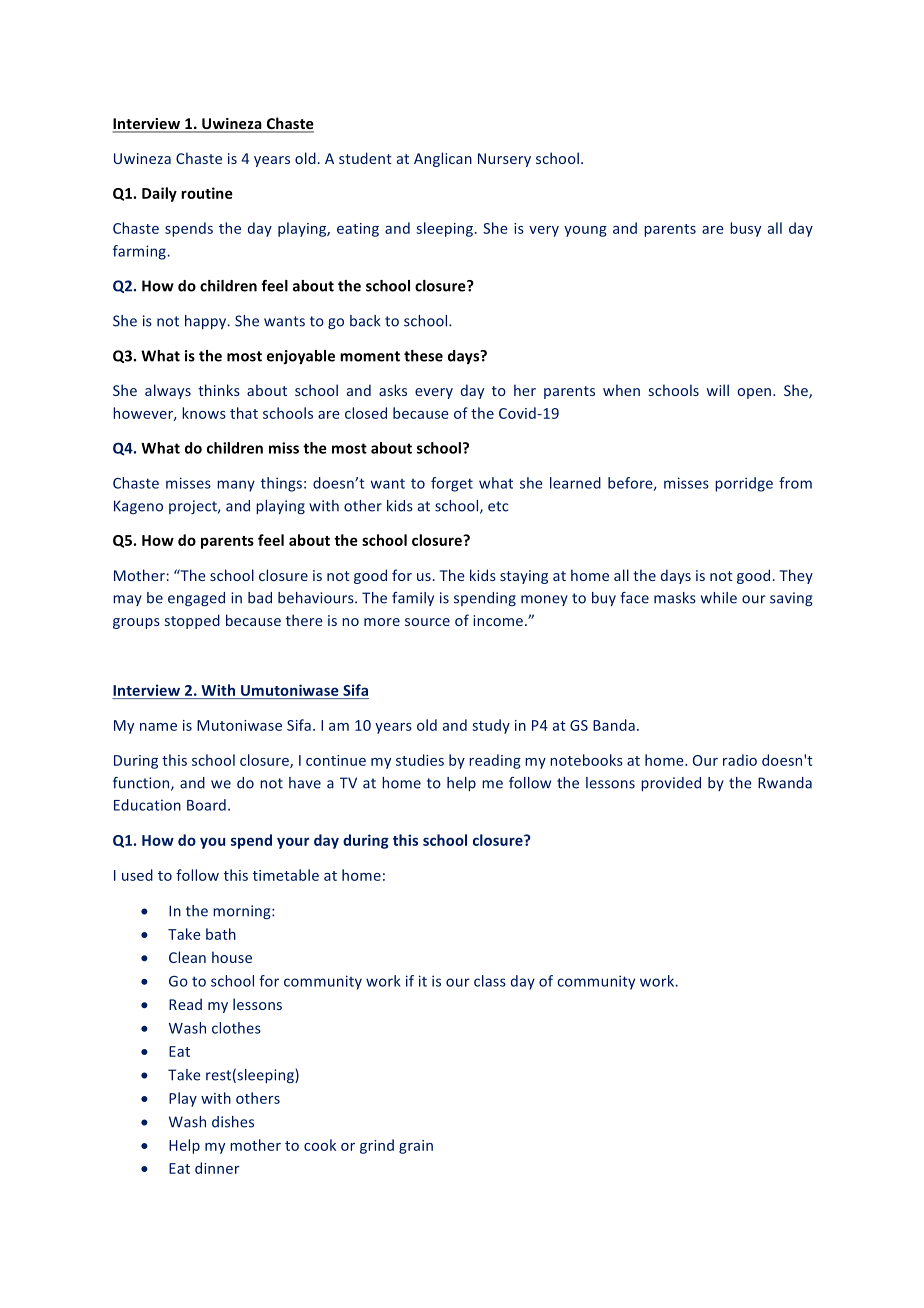 This screenshot has height=1308, width=924. Describe the element at coordinates (416, 1147) in the screenshot. I see `grain` at that location.
